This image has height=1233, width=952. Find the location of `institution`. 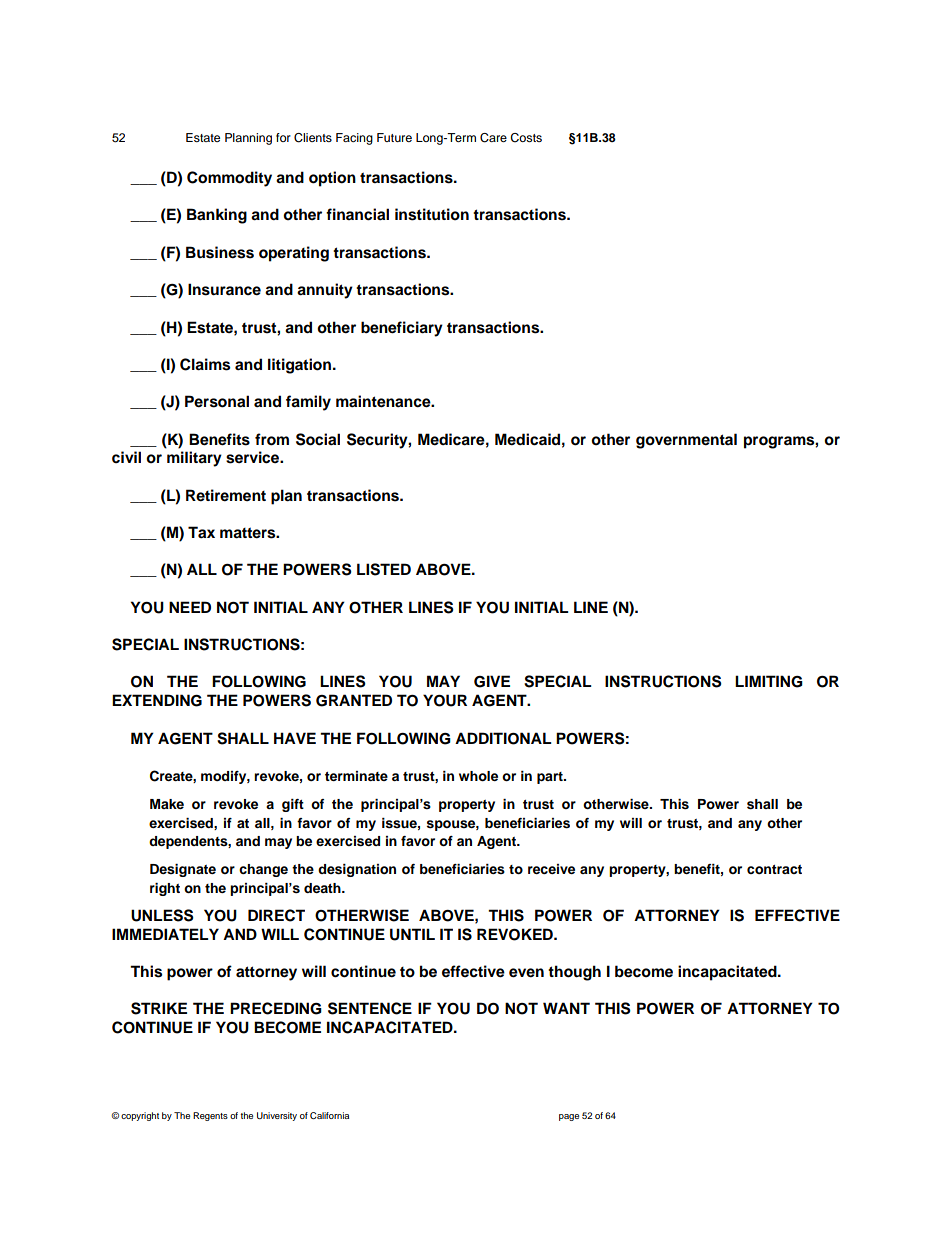

institution is located at coordinates (432, 214).
